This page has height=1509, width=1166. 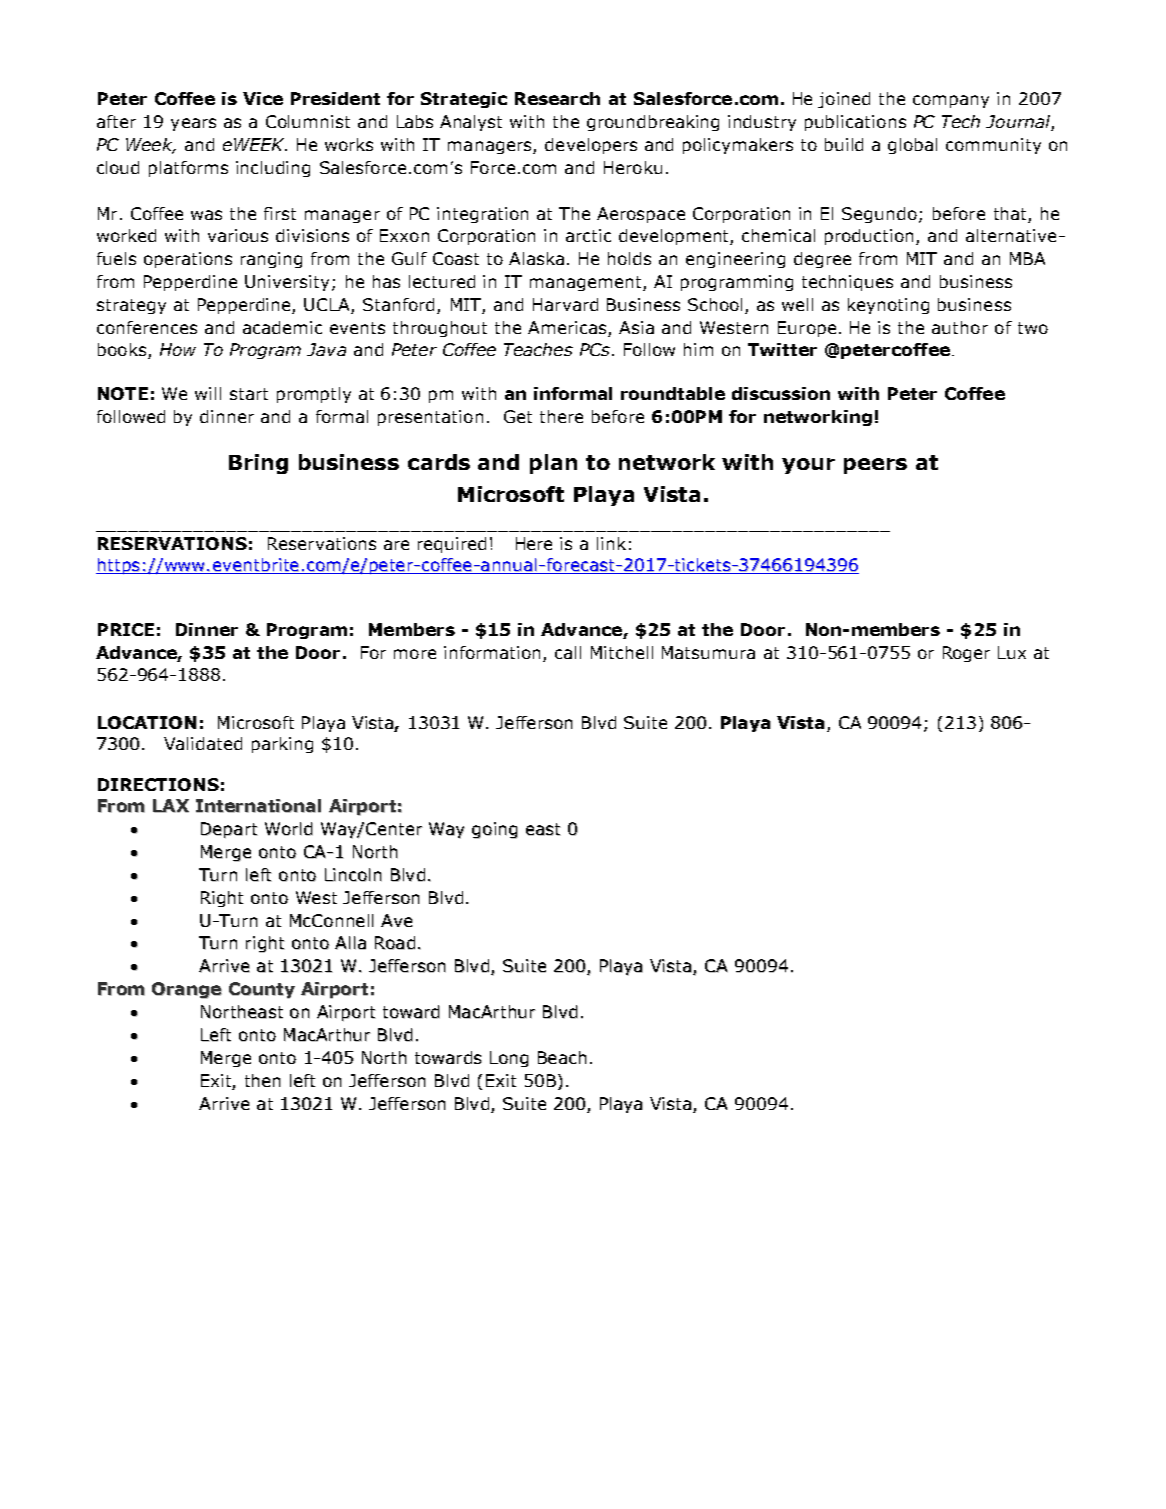 I want to click on Research, so click(x=557, y=98).
